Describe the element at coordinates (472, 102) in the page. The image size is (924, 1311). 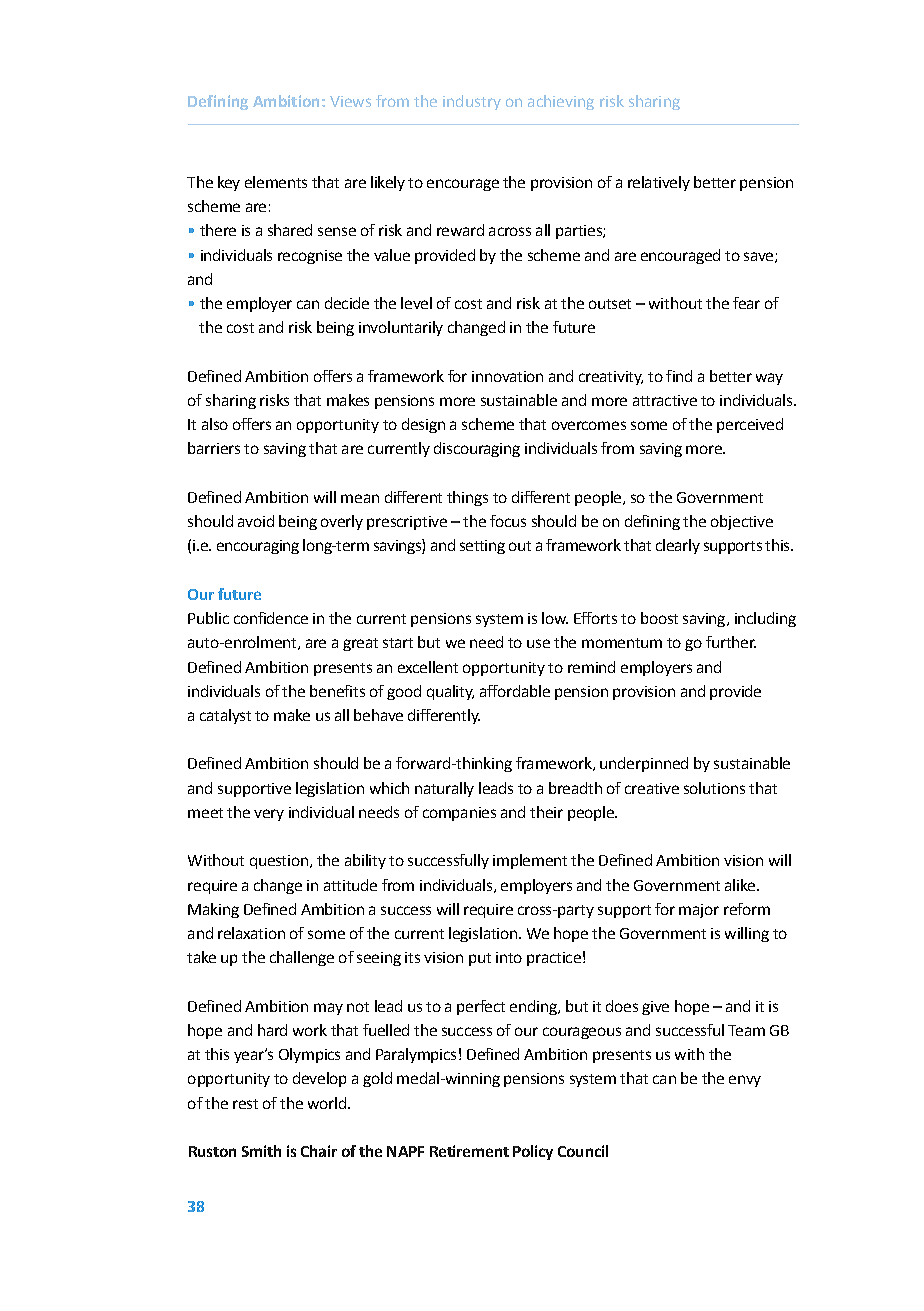
I see `industry` at that location.
